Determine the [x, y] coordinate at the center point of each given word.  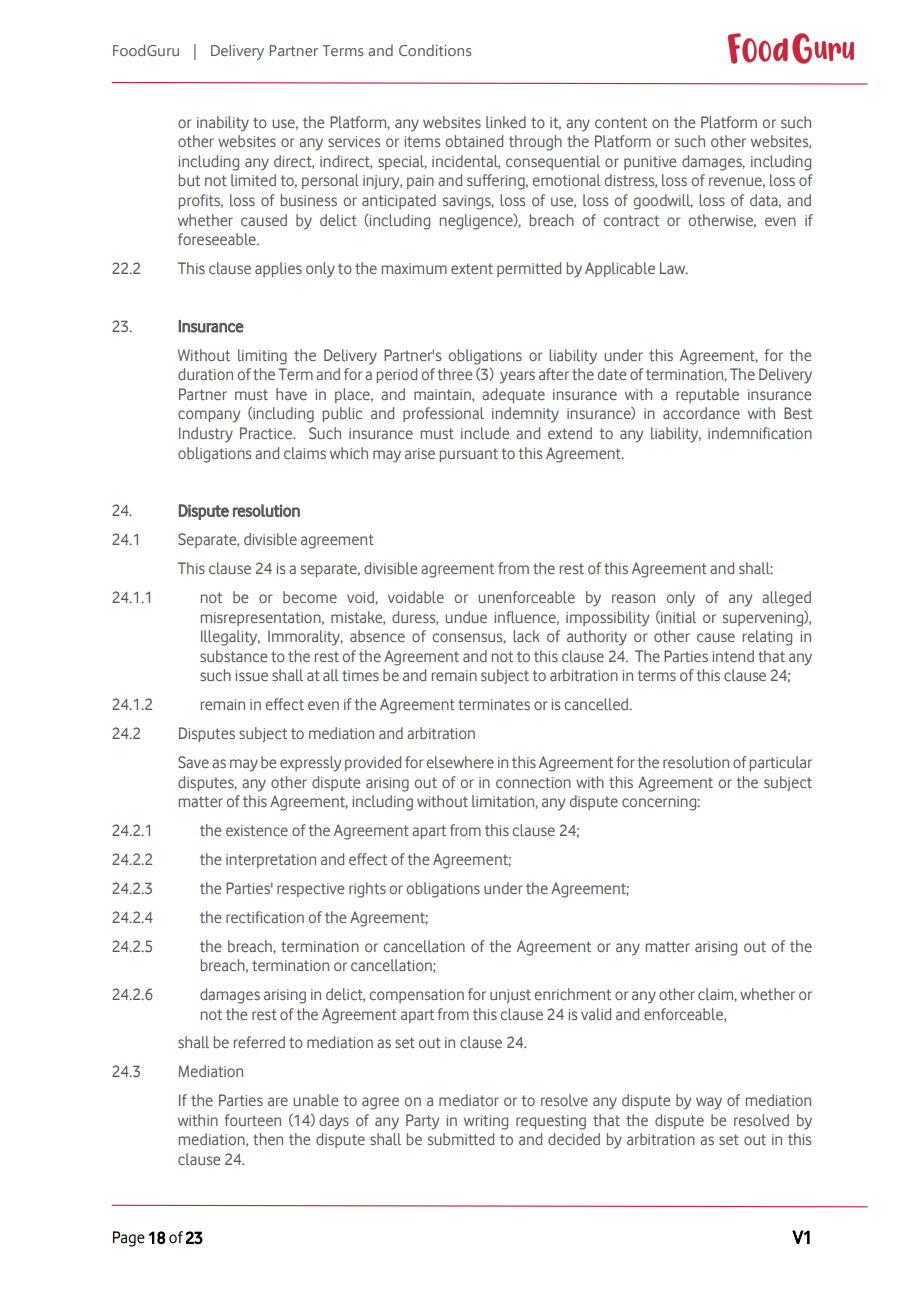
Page [129, 1239]
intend [733, 656]
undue [466, 617]
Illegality [230, 638]
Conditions [435, 50]
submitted [461, 1139]
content [621, 122]
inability [223, 124]
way [709, 1103]
